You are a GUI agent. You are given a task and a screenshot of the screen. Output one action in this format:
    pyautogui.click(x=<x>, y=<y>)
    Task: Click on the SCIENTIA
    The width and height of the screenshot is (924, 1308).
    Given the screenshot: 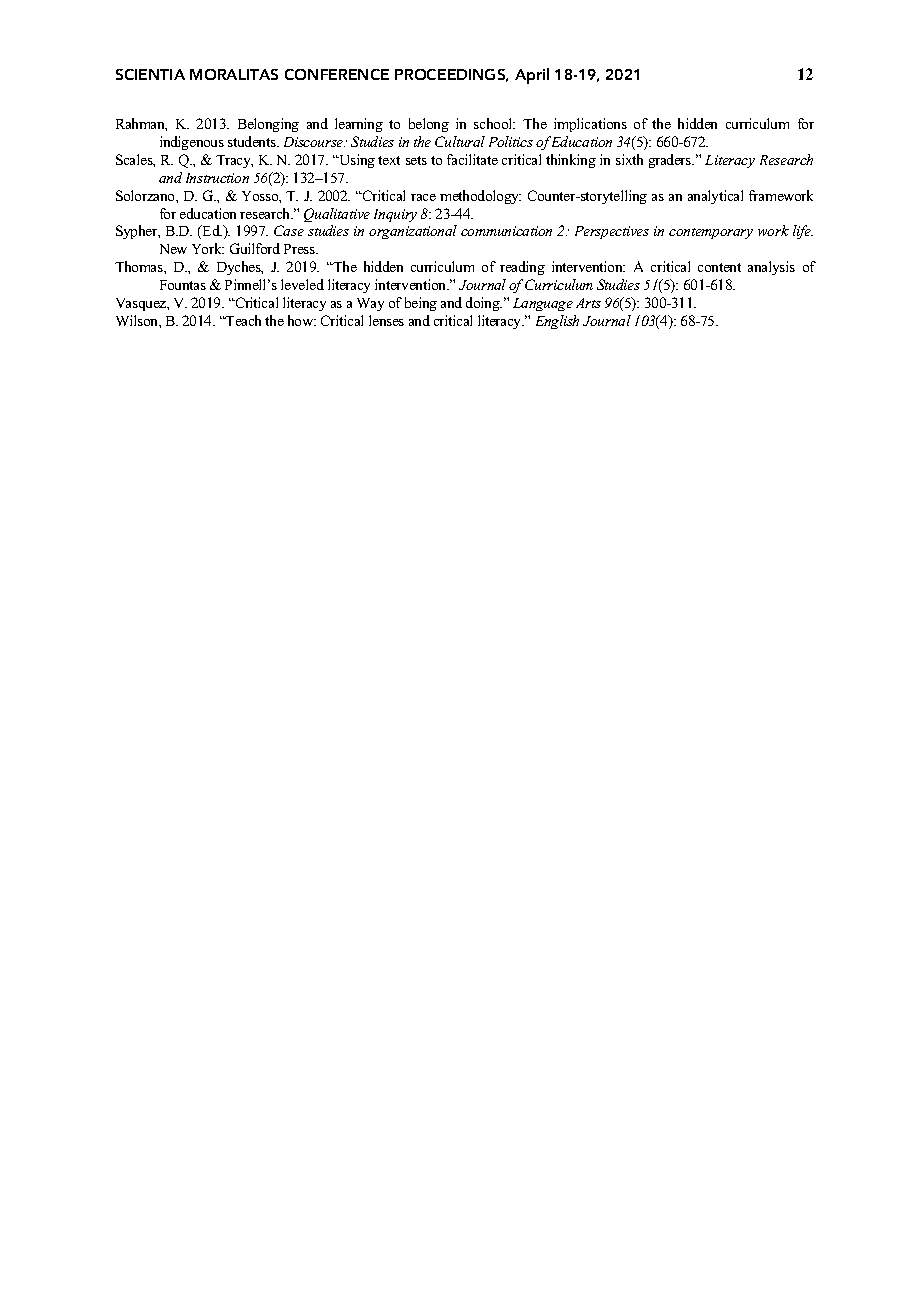 What is the action you would take?
    pyautogui.click(x=150, y=74)
